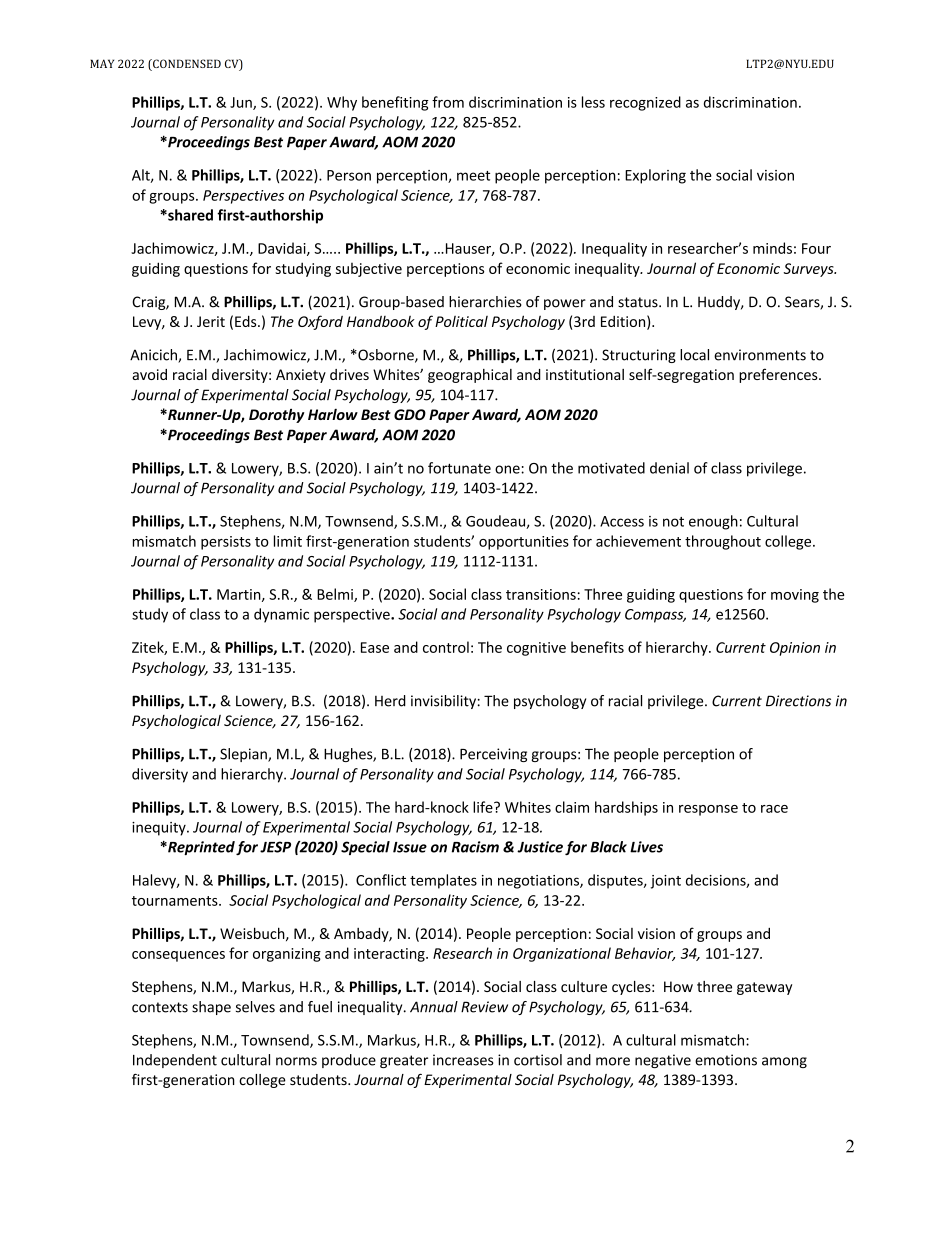 This image has height=1233, width=952. What do you see at coordinates (779, 375) in the image?
I see `preferences` at bounding box center [779, 375].
